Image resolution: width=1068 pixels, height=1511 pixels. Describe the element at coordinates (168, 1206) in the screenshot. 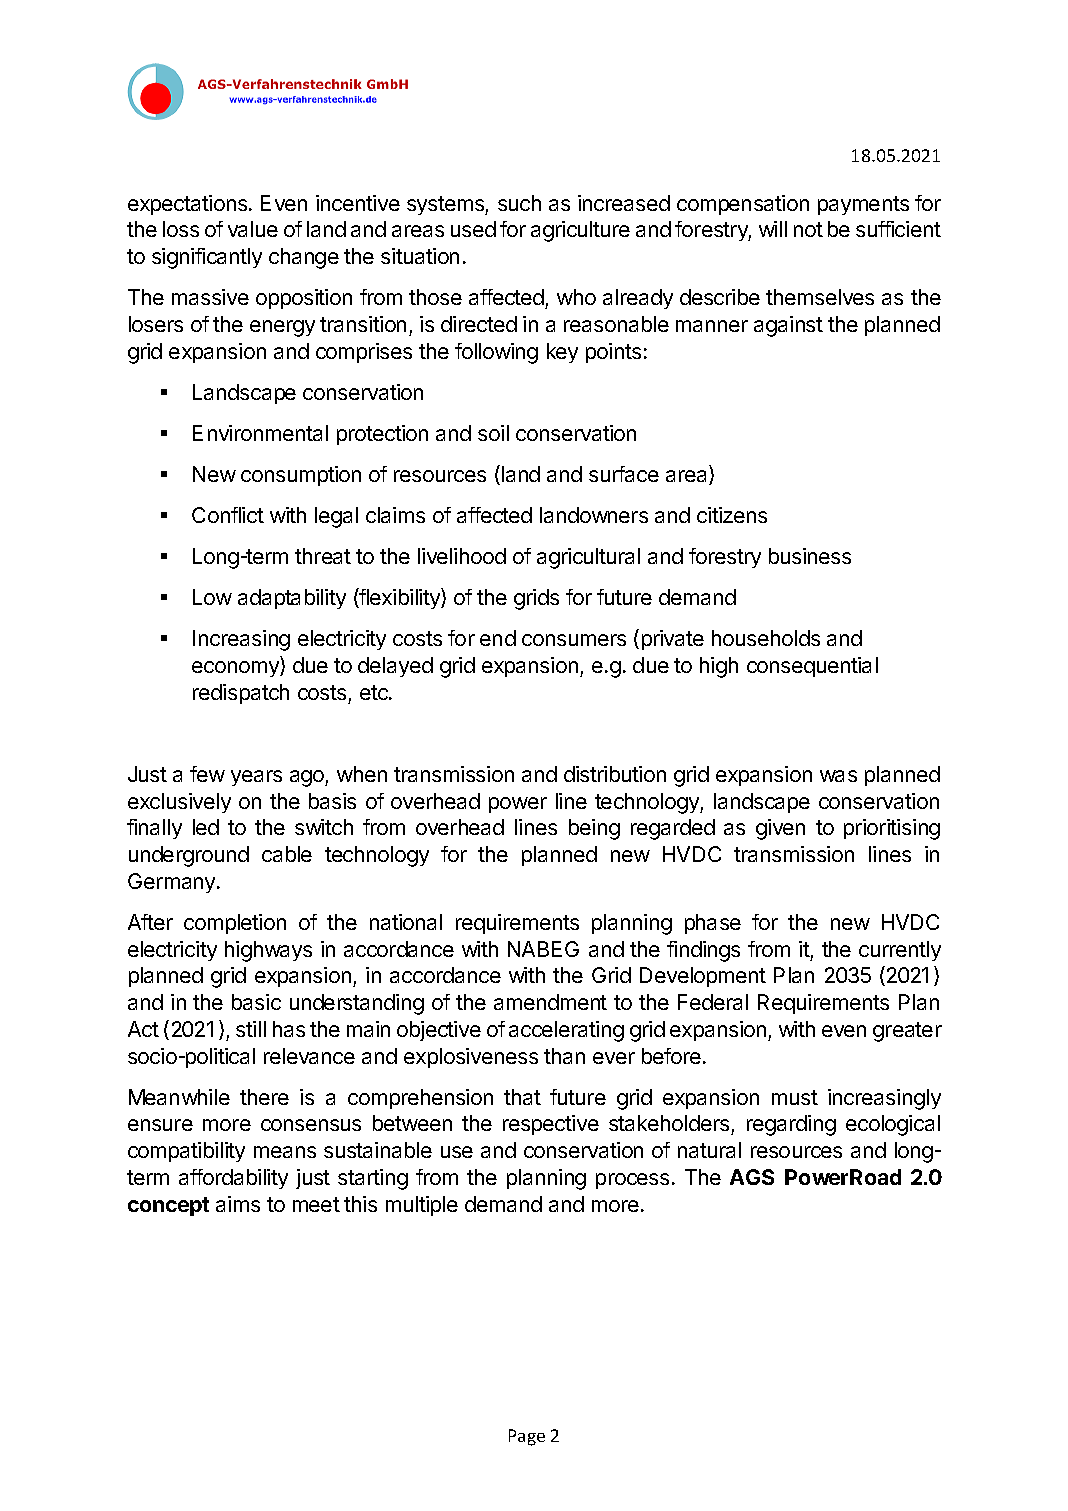

I see `concept` at that location.
